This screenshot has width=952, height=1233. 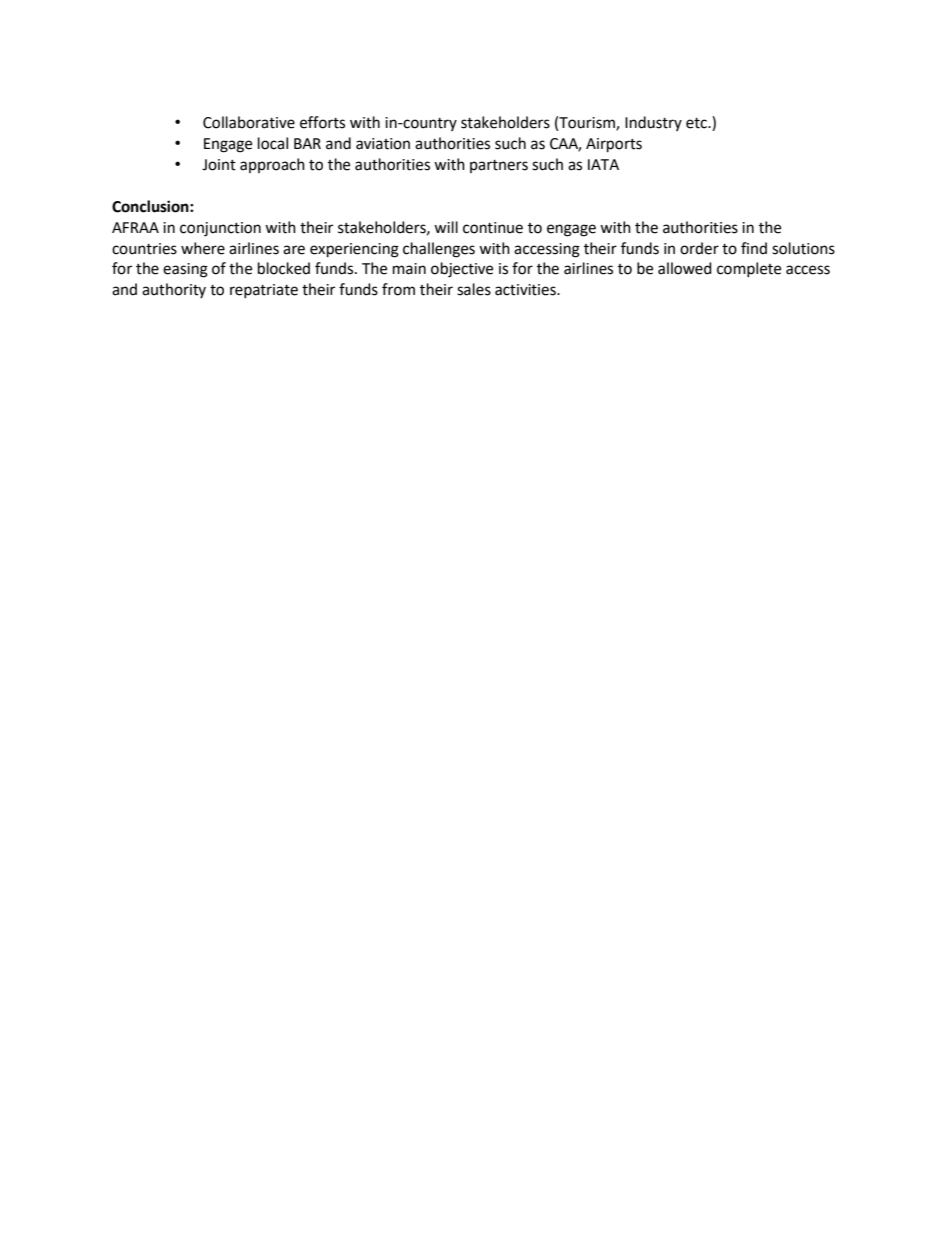 What do you see at coordinates (493, 228) in the screenshot?
I see `continue` at bounding box center [493, 228].
